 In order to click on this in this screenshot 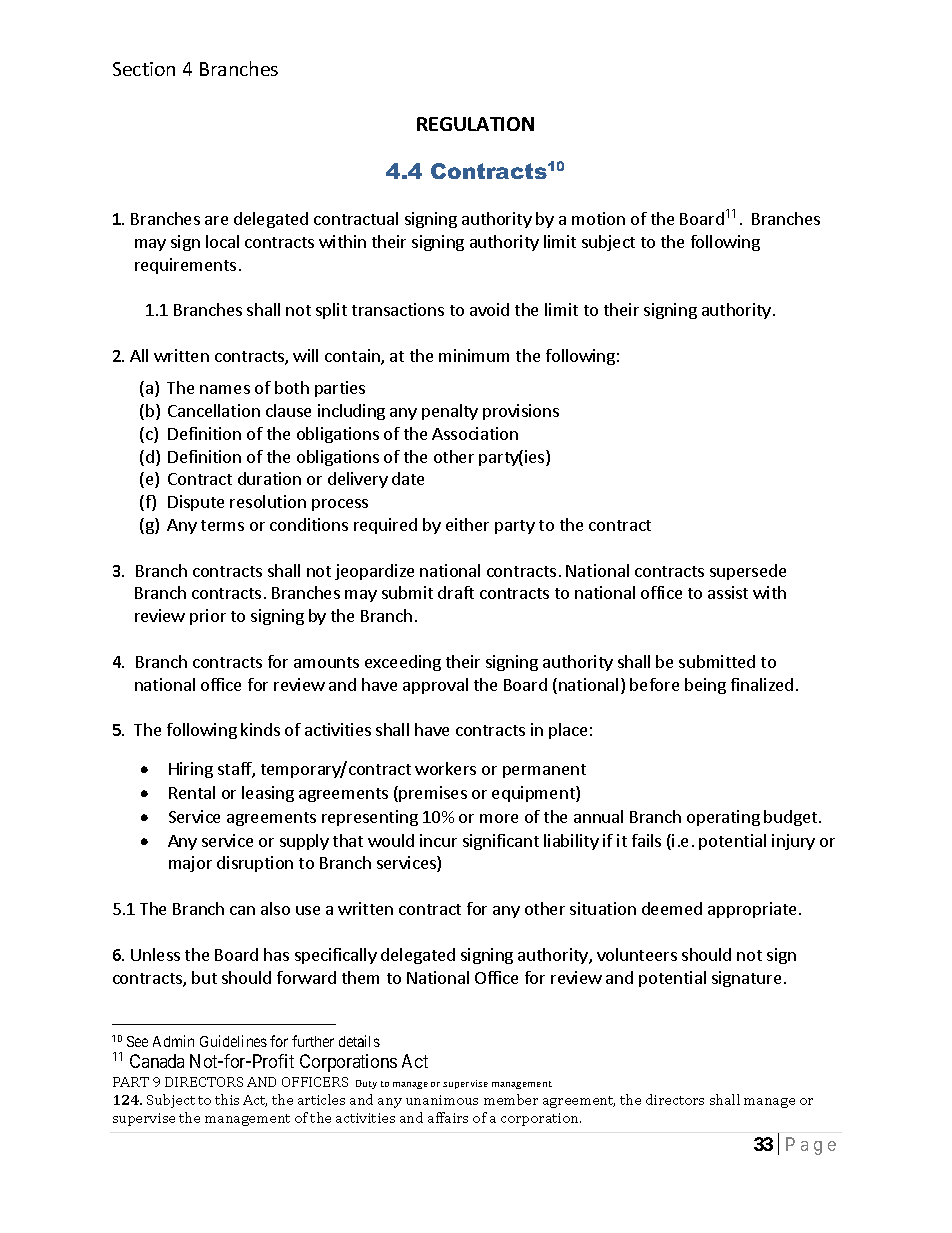, I will do `click(227, 1099)`.
